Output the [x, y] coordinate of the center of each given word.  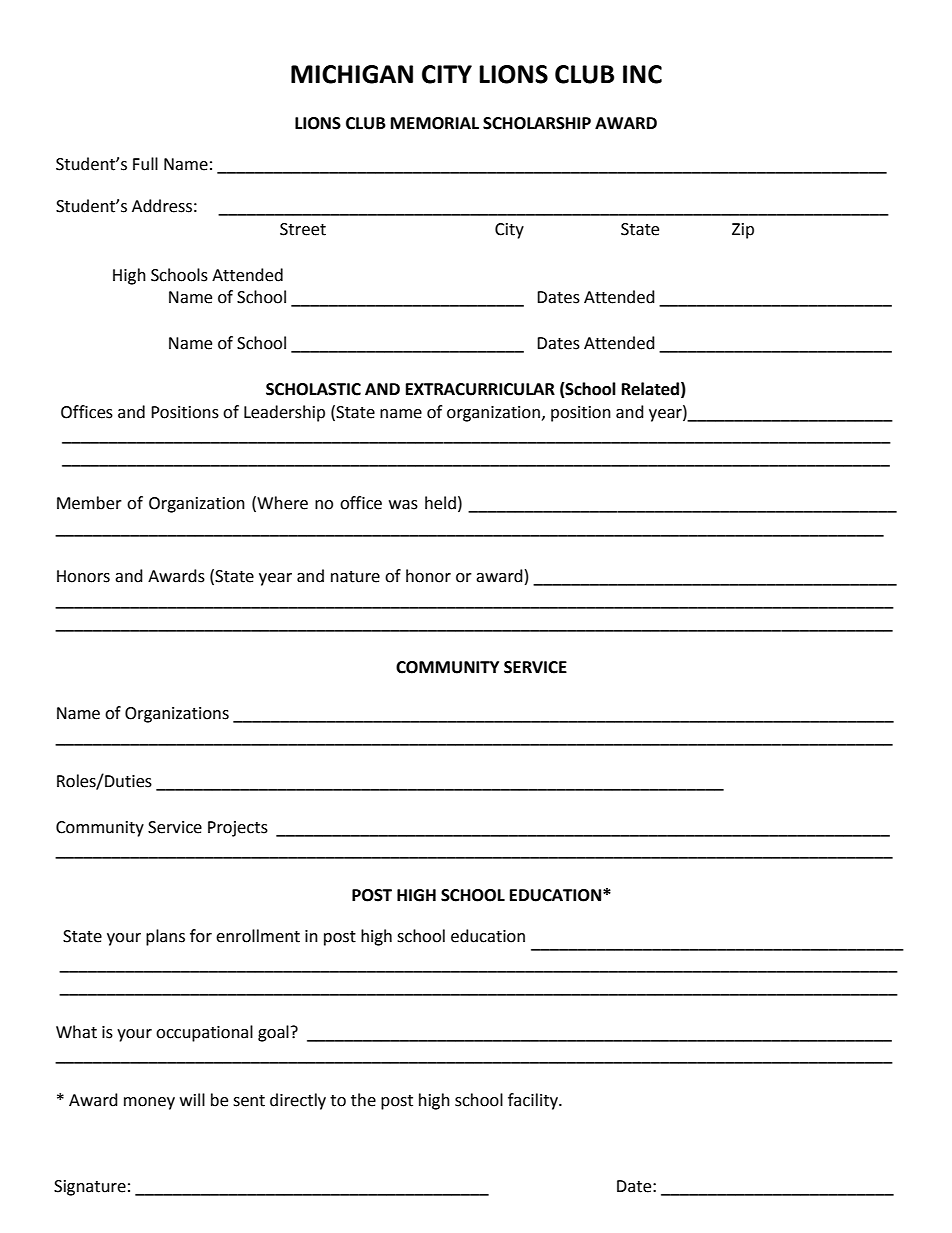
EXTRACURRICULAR [480, 389]
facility [534, 1101]
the [363, 1100]
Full [145, 164]
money [149, 1103]
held [440, 503]
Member [89, 503]
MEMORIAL [435, 123]
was [403, 505]
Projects [238, 829]
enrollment [258, 936]
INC [642, 74]
